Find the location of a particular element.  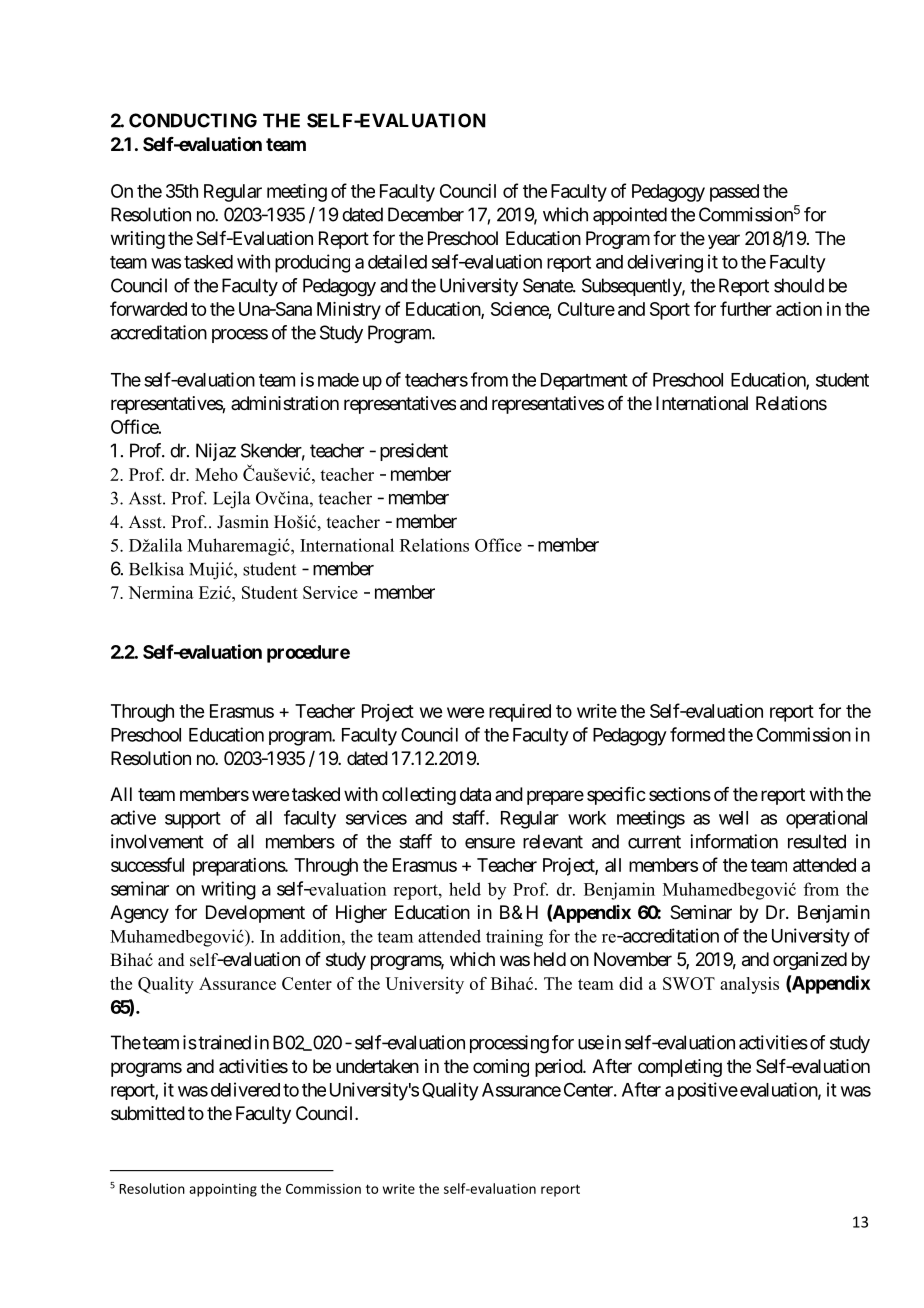

passed is located at coordinates (734, 193).
